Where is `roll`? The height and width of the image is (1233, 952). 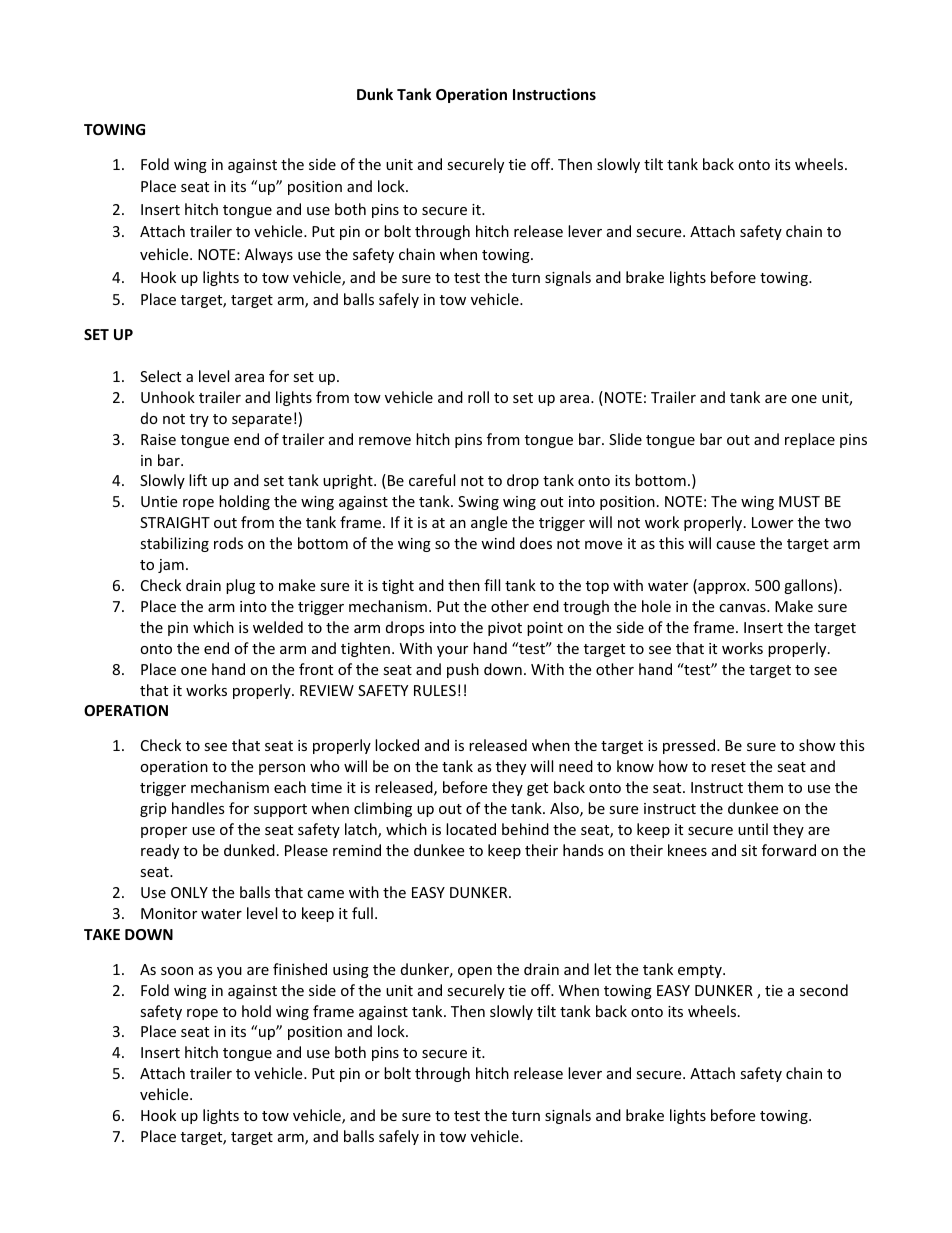
roll is located at coordinates (478, 397).
